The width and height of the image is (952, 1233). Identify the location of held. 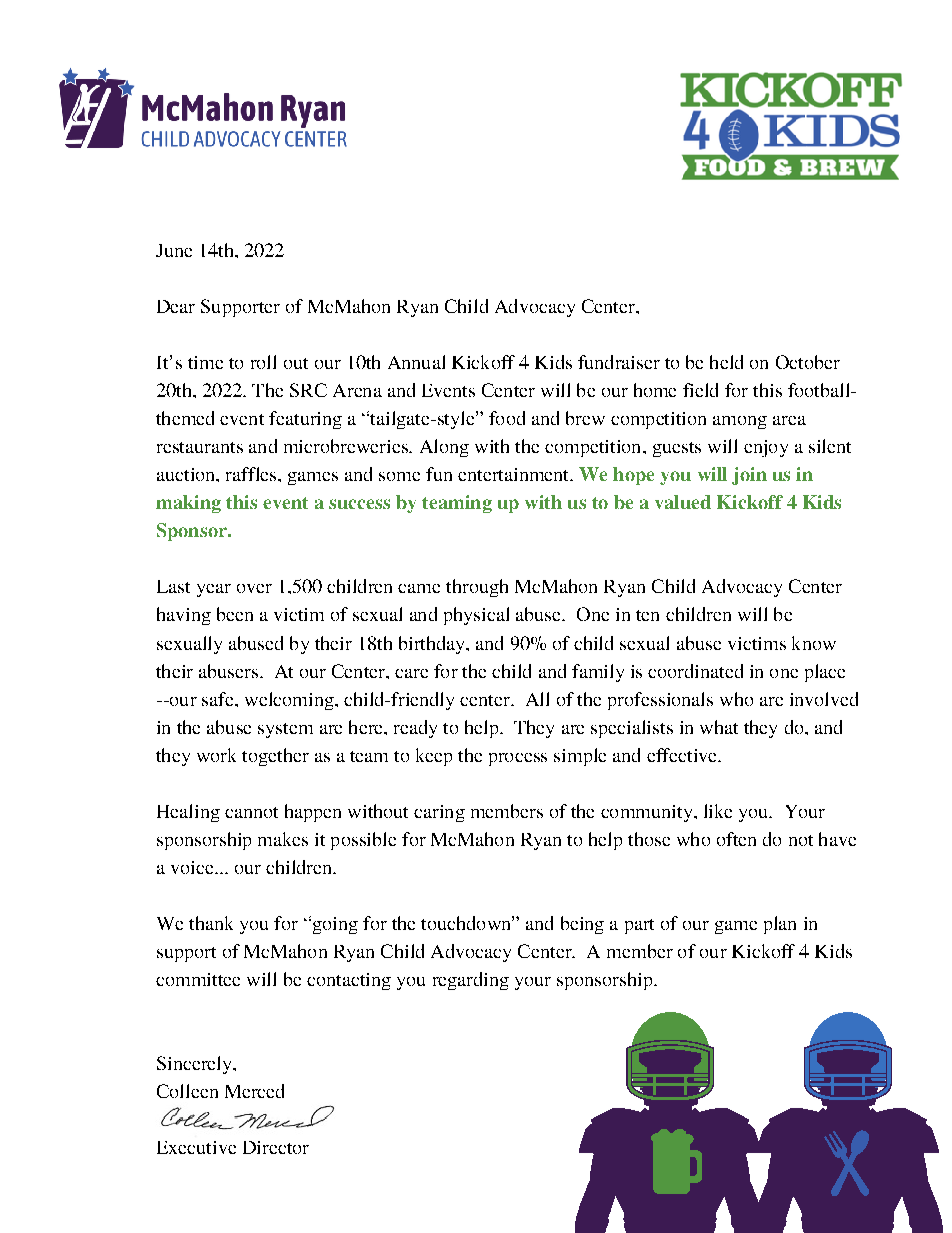
(726, 362).
